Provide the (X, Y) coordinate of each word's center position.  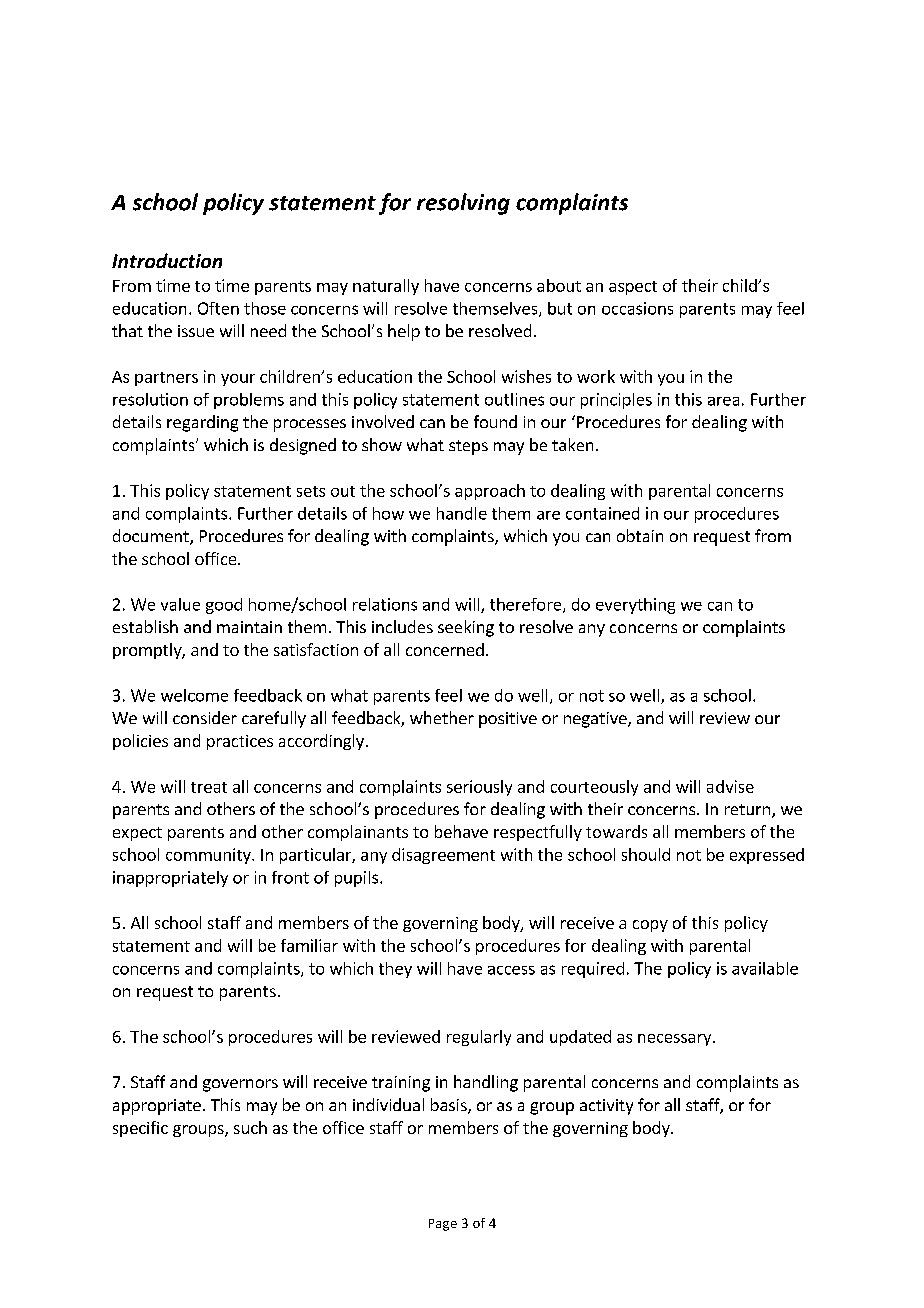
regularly (479, 1038)
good (224, 606)
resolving (463, 204)
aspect (633, 288)
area (723, 401)
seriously (479, 788)
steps (468, 447)
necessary (674, 1040)
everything (635, 606)
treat (209, 787)
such (250, 1127)
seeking (466, 628)
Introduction (167, 260)
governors (240, 1085)
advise (730, 786)
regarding (202, 423)
